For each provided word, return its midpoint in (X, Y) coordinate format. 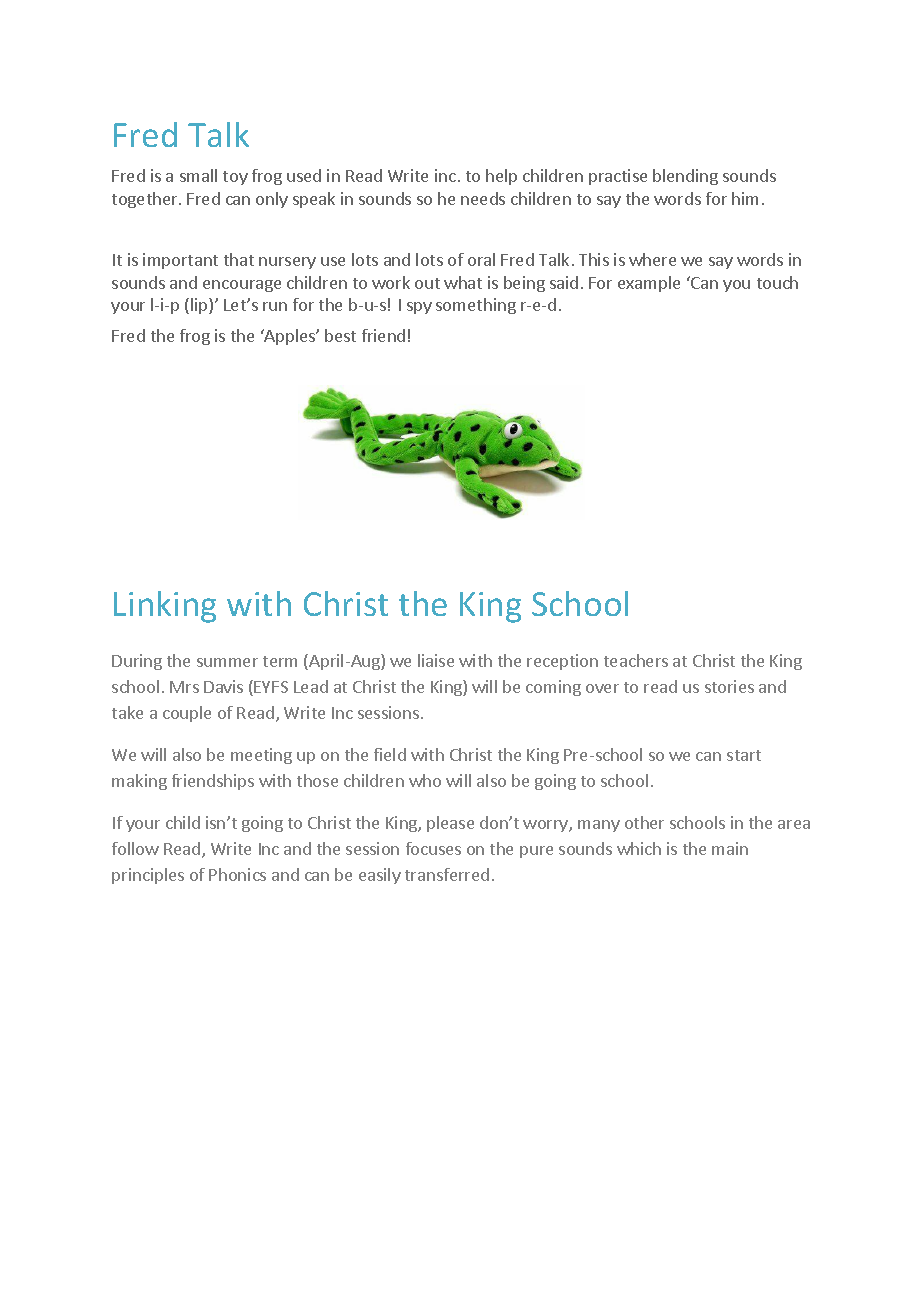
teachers (636, 660)
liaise (436, 660)
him (745, 198)
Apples (290, 337)
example (649, 284)
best (340, 335)
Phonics (237, 874)
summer (227, 662)
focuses (433, 848)
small (198, 175)
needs (483, 198)
